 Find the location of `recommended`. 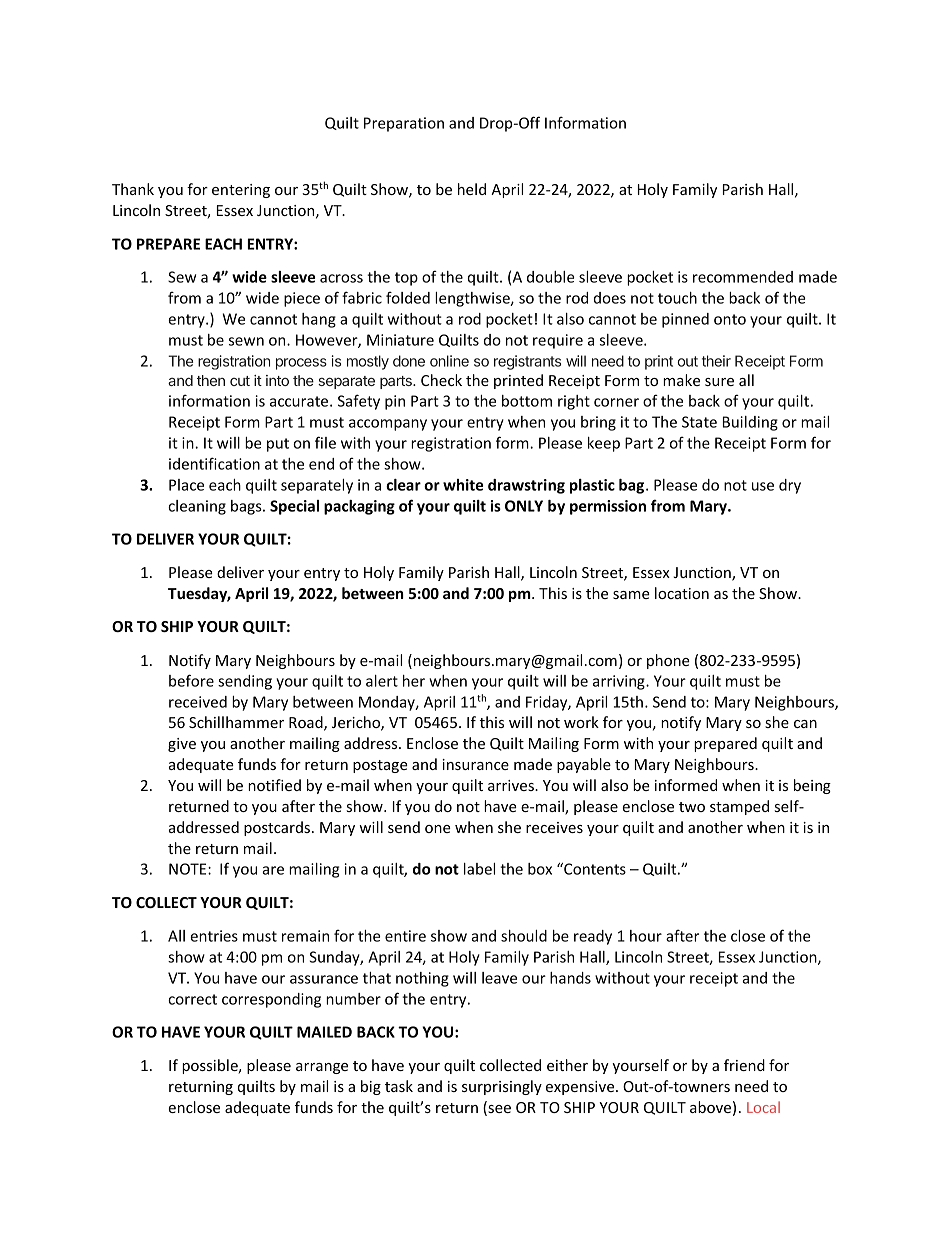

recommended is located at coordinates (743, 277).
